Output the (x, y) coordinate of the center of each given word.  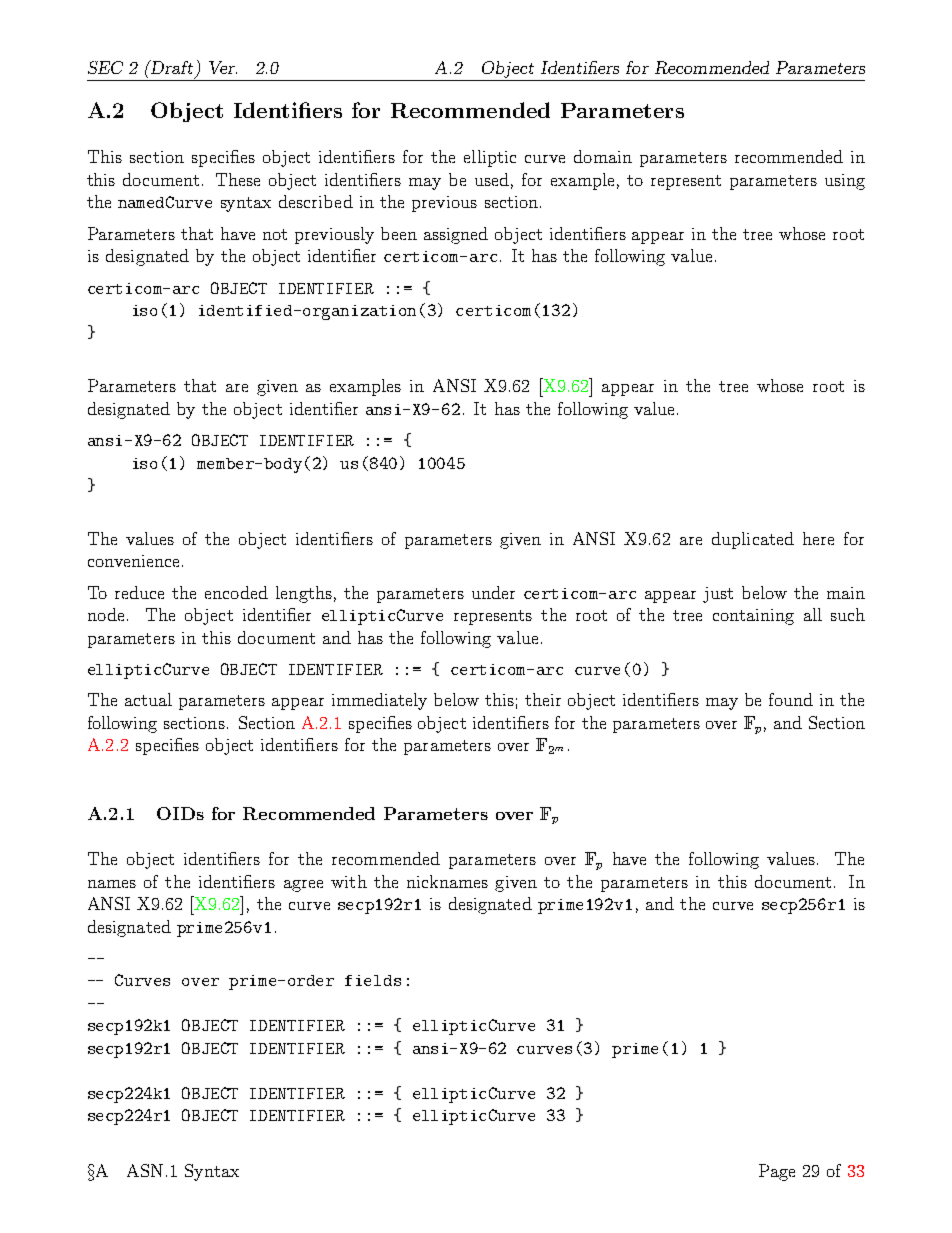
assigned (456, 235)
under (493, 592)
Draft (171, 67)
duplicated (753, 540)
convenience (133, 561)
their (543, 699)
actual (148, 699)
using (845, 182)
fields (373, 980)
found (791, 699)
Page (777, 1172)
